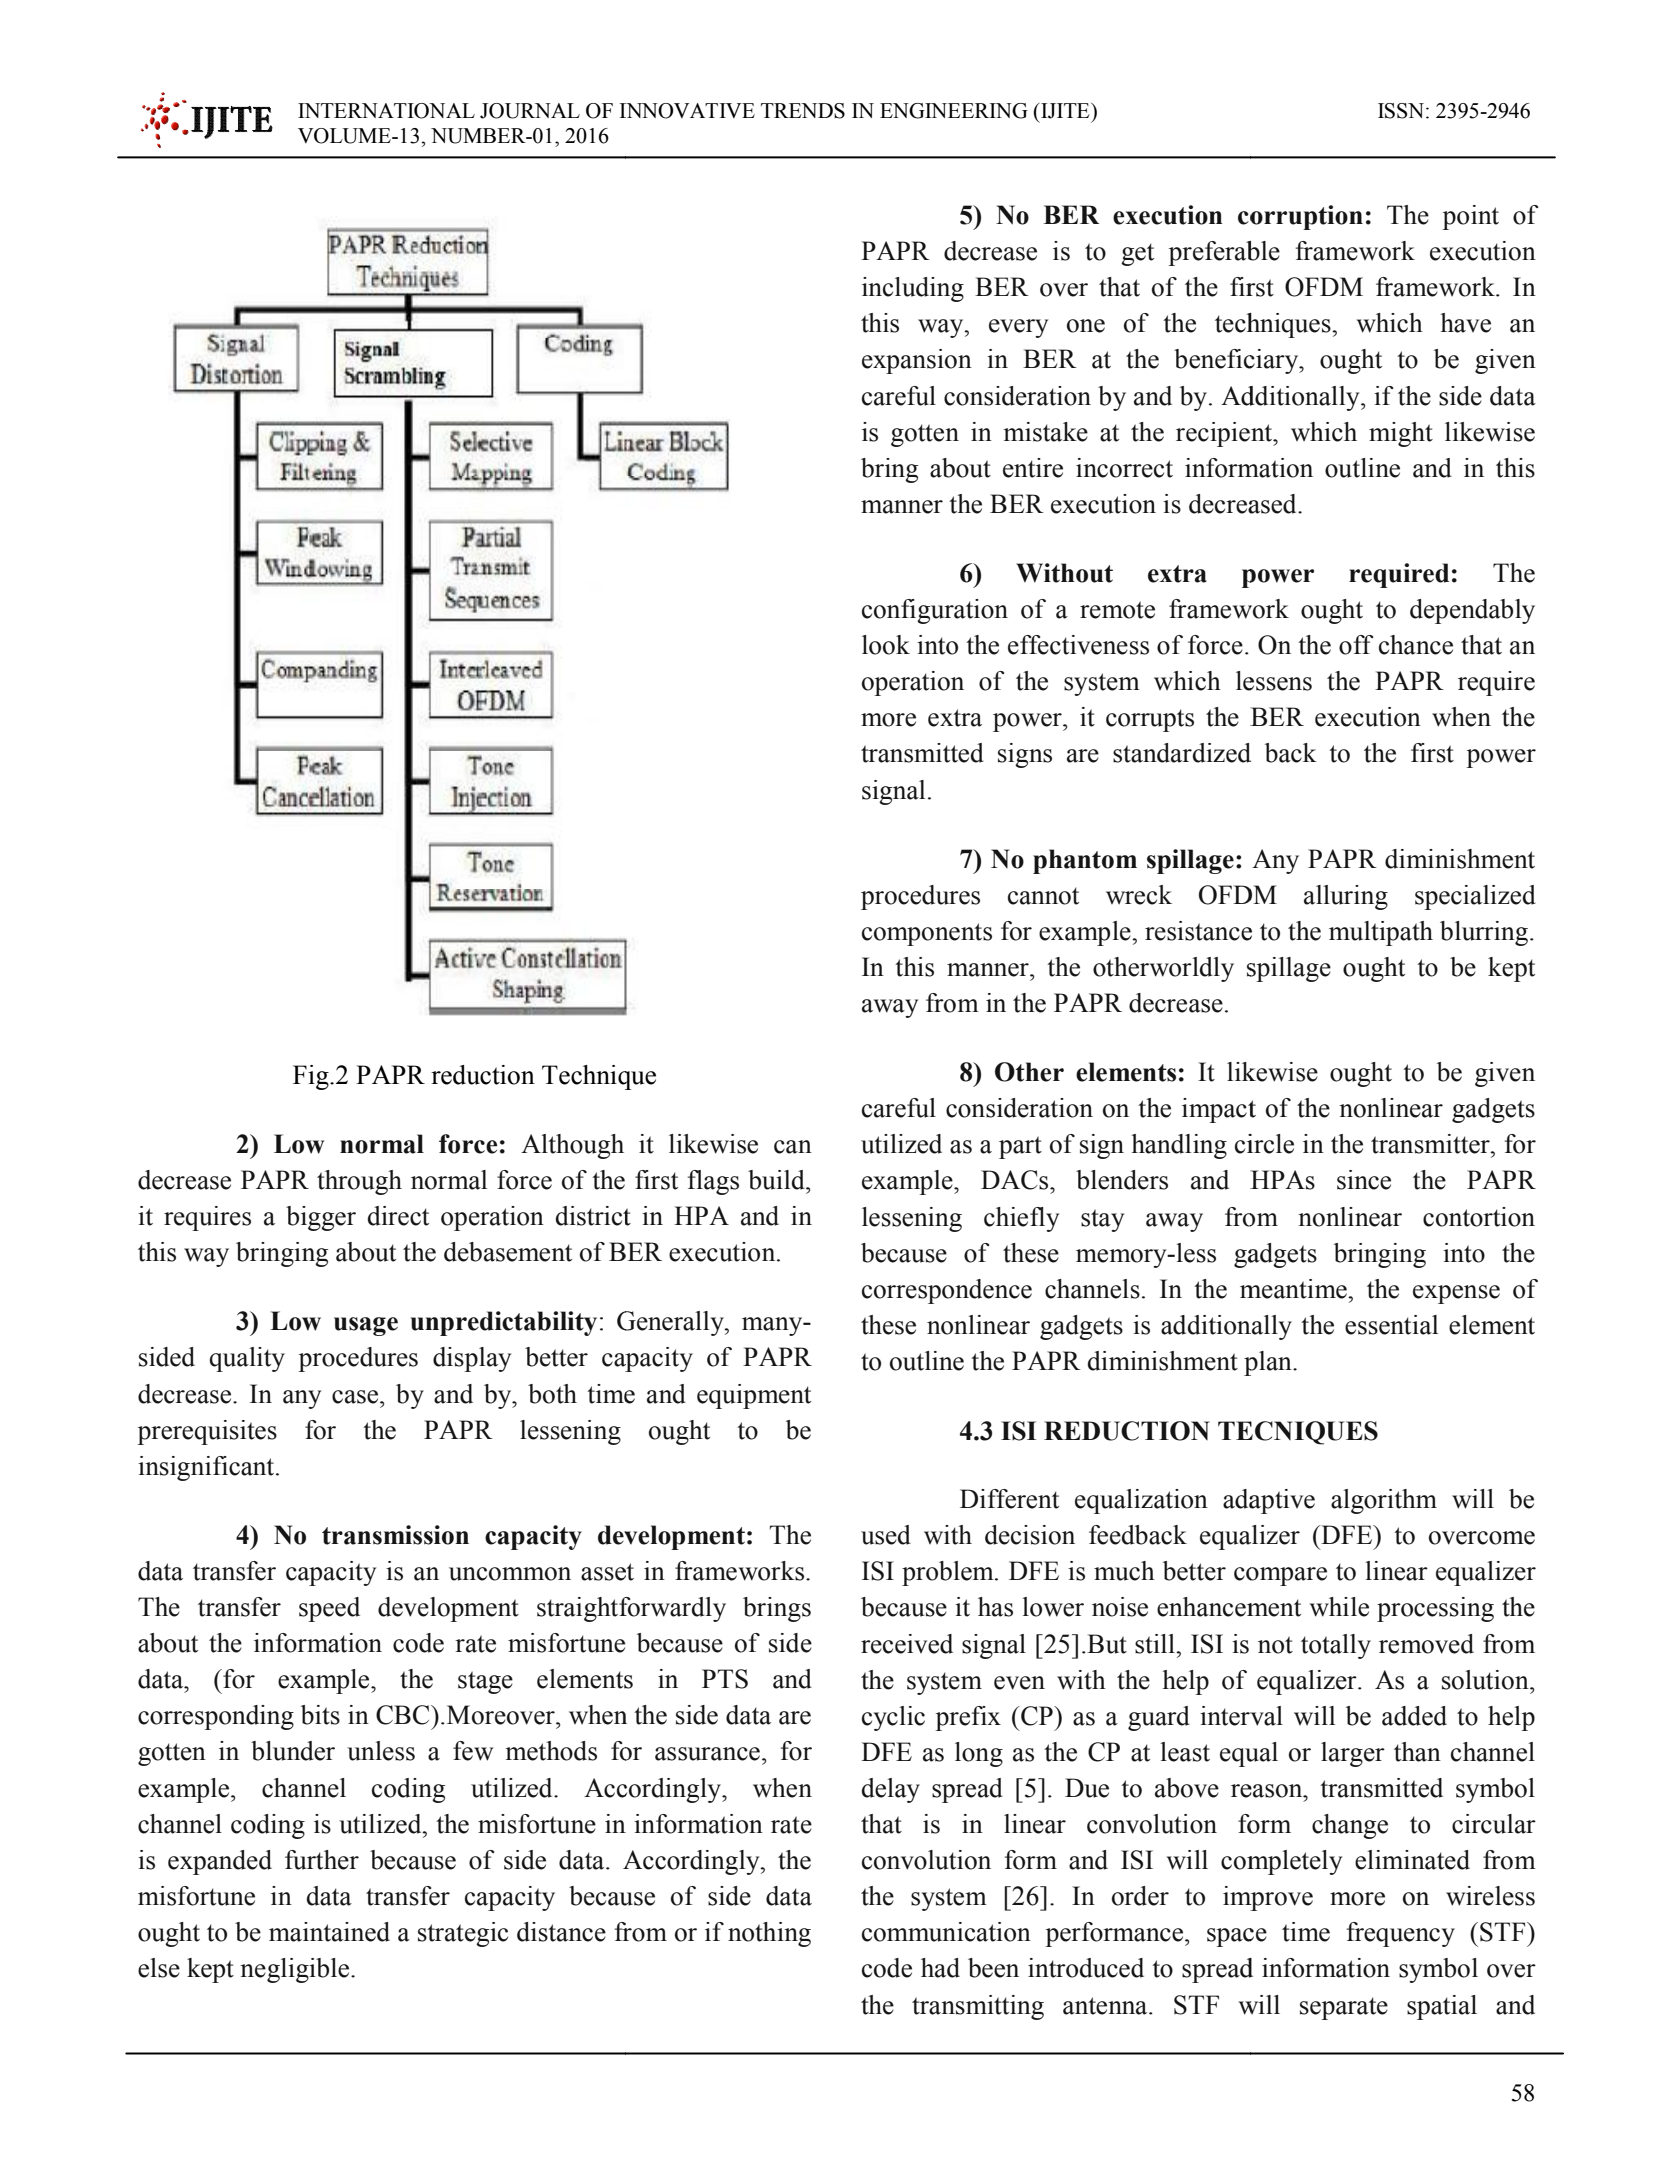  Describe the element at coordinates (1384, 1501) in the page. I see `algorithm` at that location.
